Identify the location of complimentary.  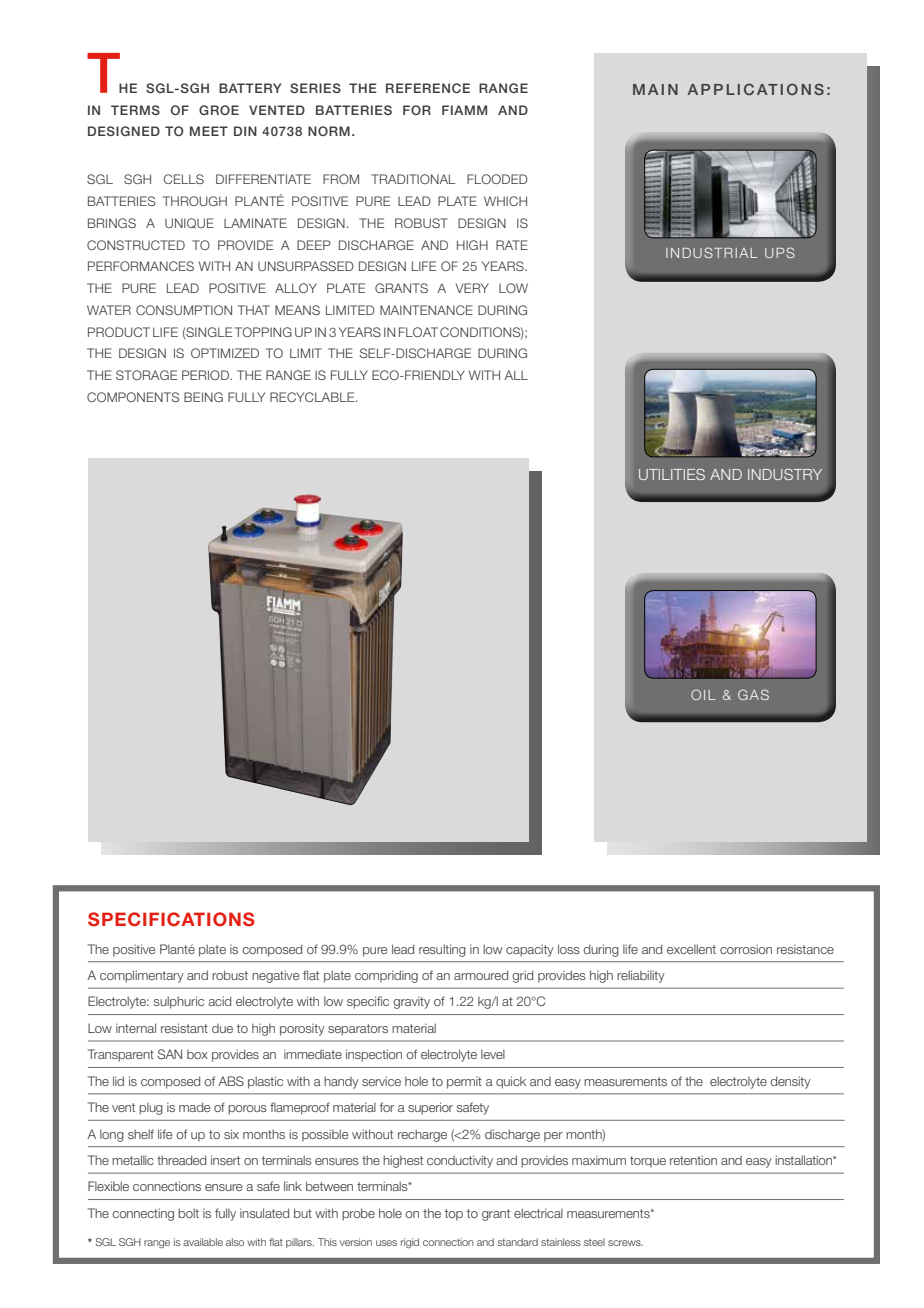
(142, 976).
